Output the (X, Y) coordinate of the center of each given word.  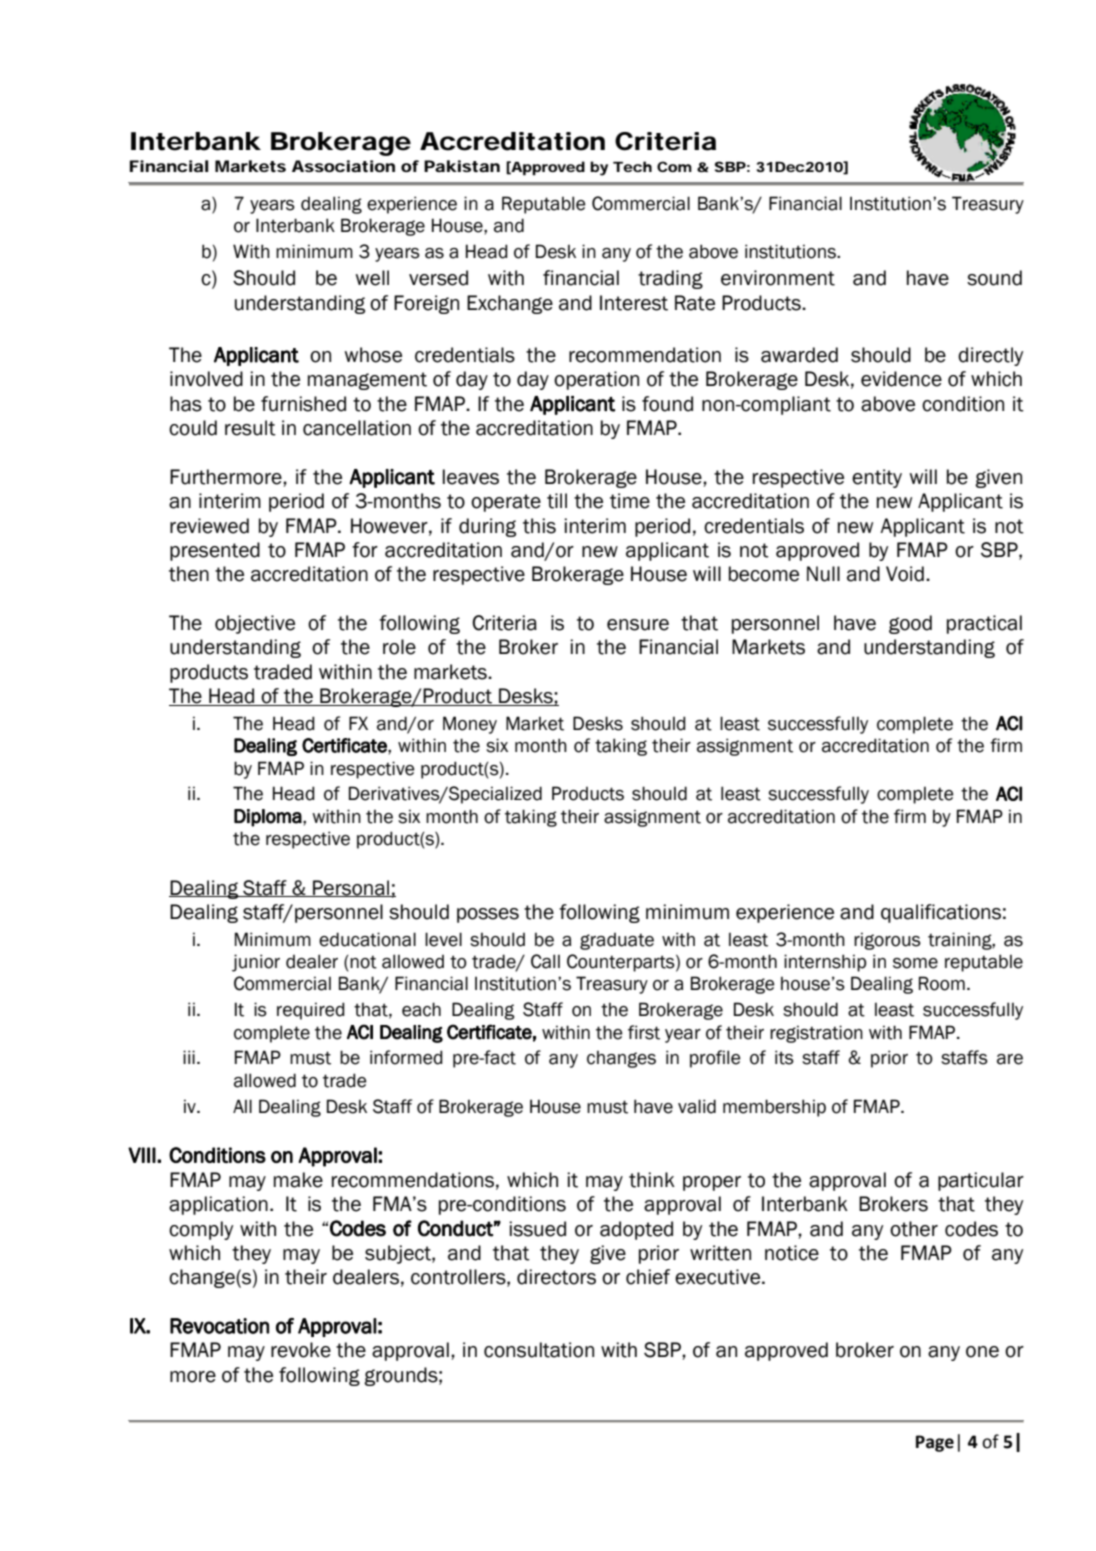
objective (255, 624)
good (910, 624)
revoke (301, 1350)
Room (942, 983)
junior (256, 963)
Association (343, 166)
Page (935, 1443)
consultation (539, 1350)
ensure (638, 625)
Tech (632, 166)
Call (545, 961)
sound (994, 278)
